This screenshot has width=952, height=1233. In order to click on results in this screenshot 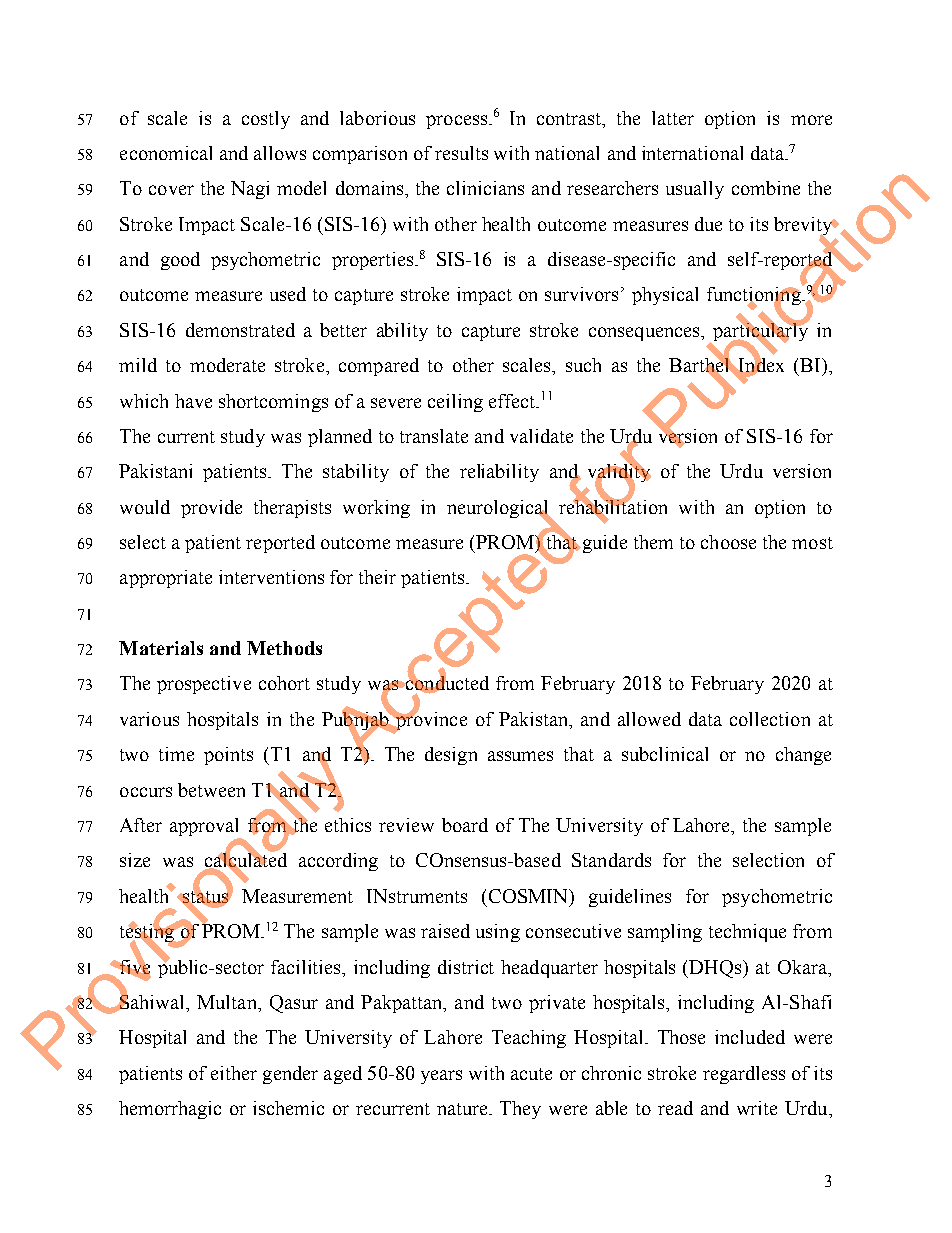, I will do `click(461, 153)`.
